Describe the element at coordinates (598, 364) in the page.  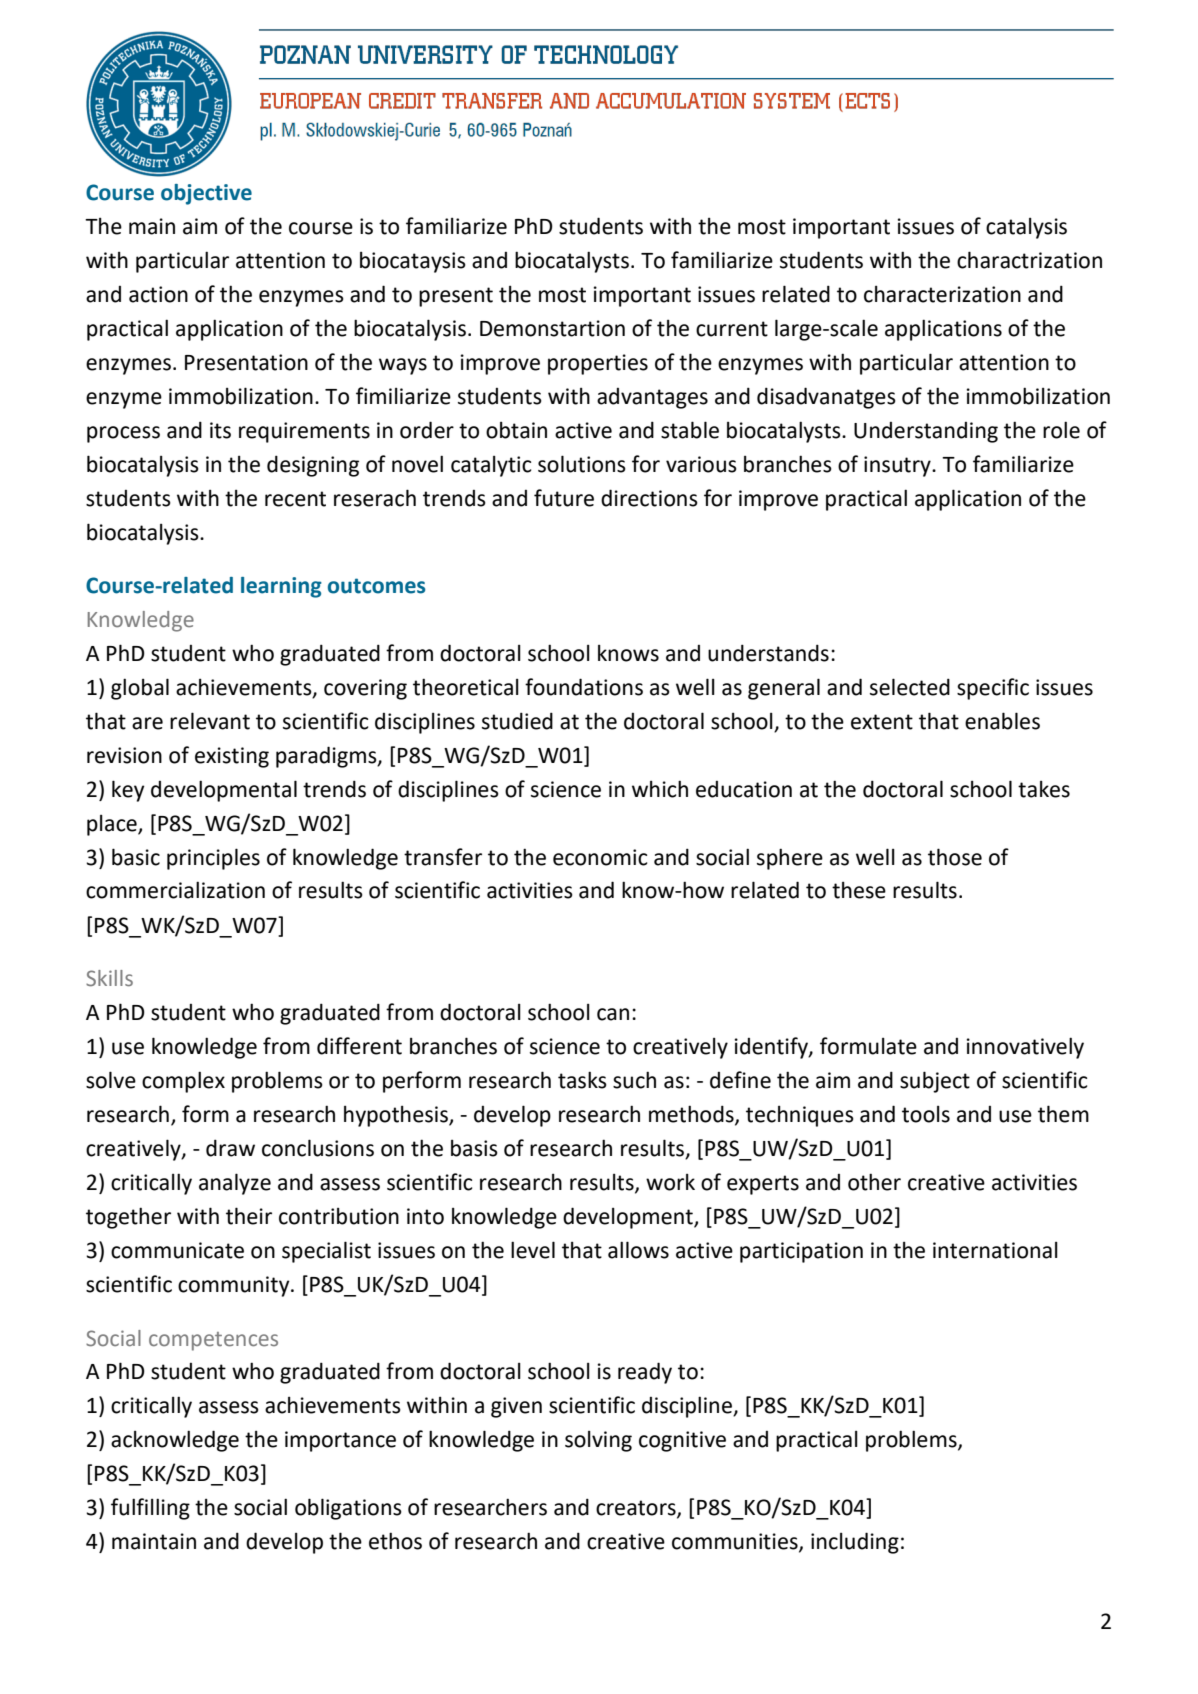
I see `properties` at that location.
